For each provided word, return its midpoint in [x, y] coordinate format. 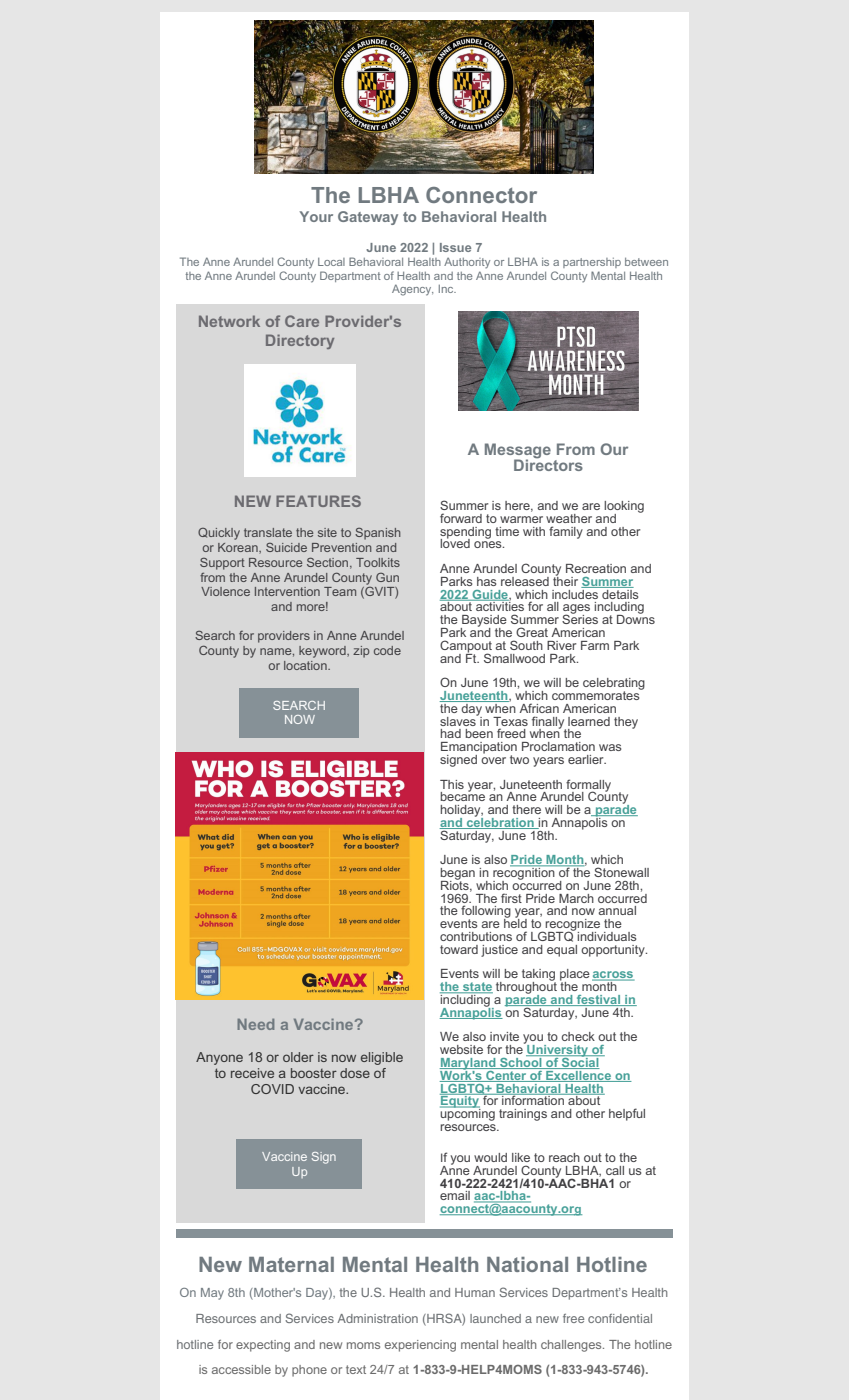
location [306, 665]
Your [316, 216]
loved [455, 542]
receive [252, 1073]
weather [569, 518]
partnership [592, 263]
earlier [587, 759]
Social [580, 1062]
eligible [382, 1058]
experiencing [420, 1346]
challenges [572, 1346]
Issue [455, 247]
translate [268, 532]
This [452, 784]
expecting [263, 1346]
